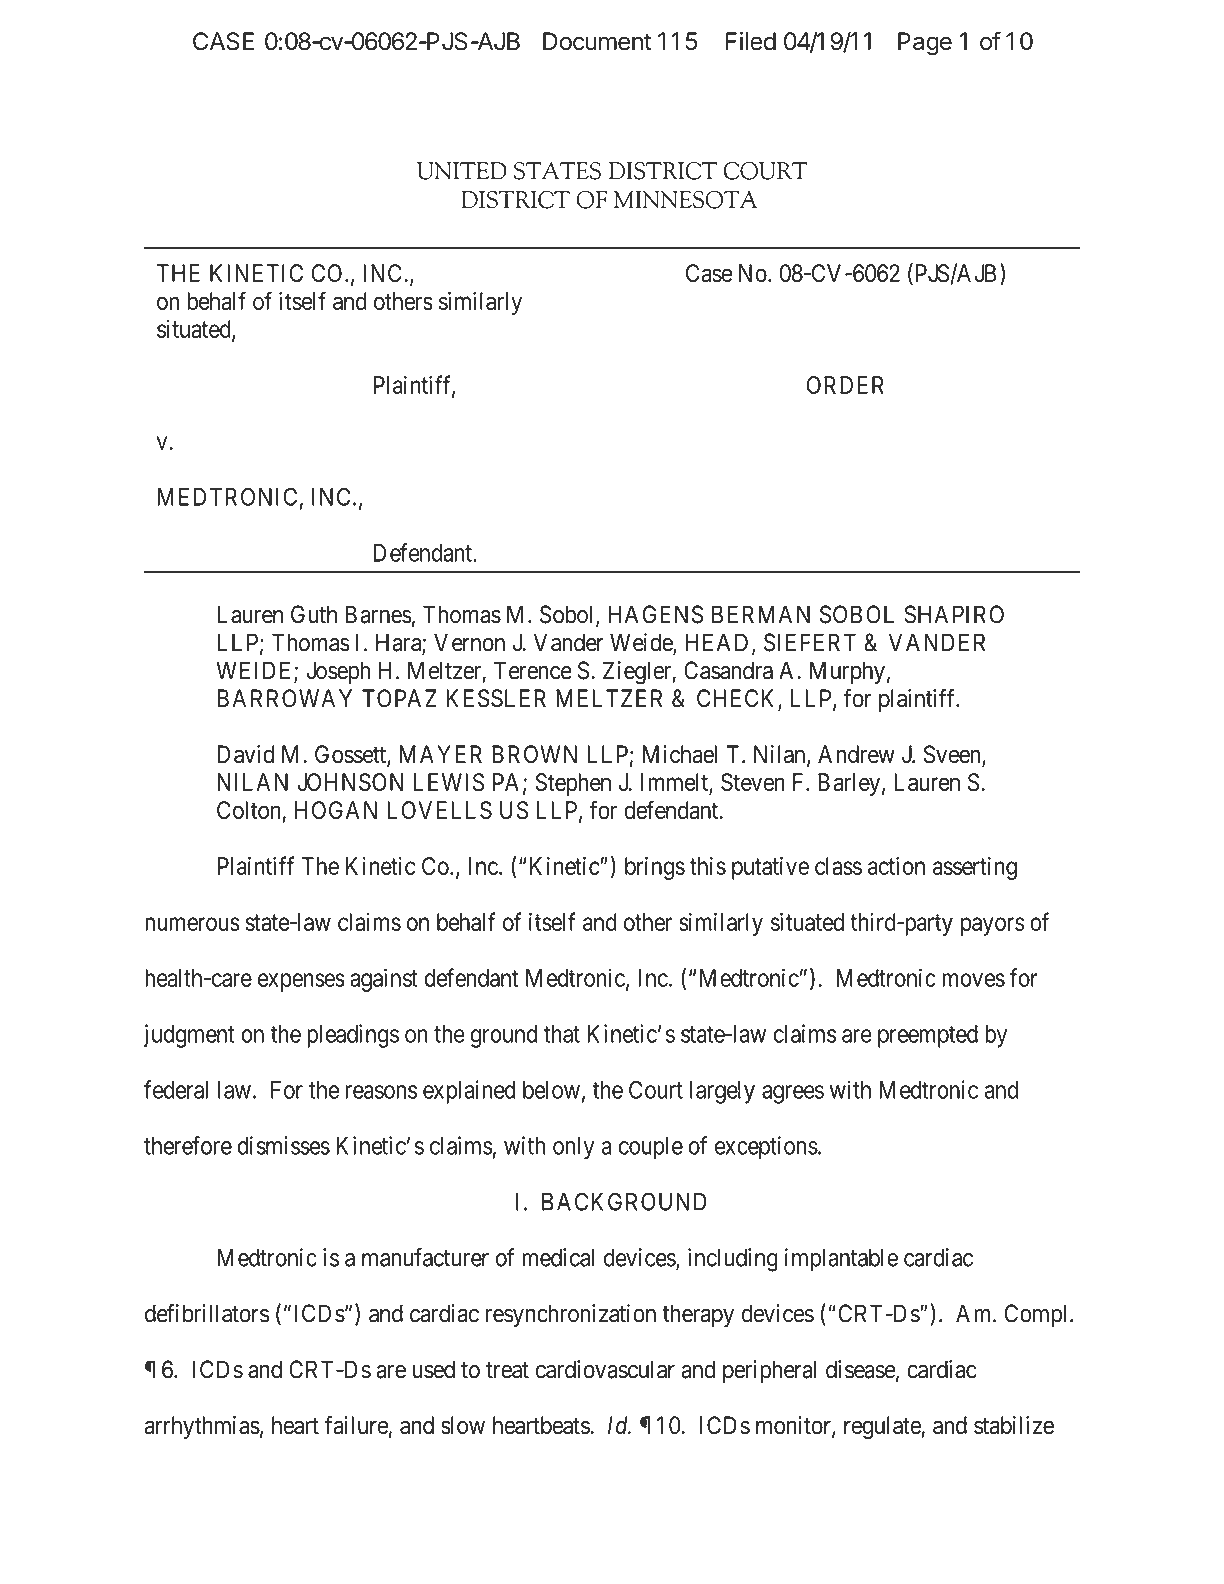  Describe the element at coordinates (573, 784) in the image. I see `Stephen` at that location.
